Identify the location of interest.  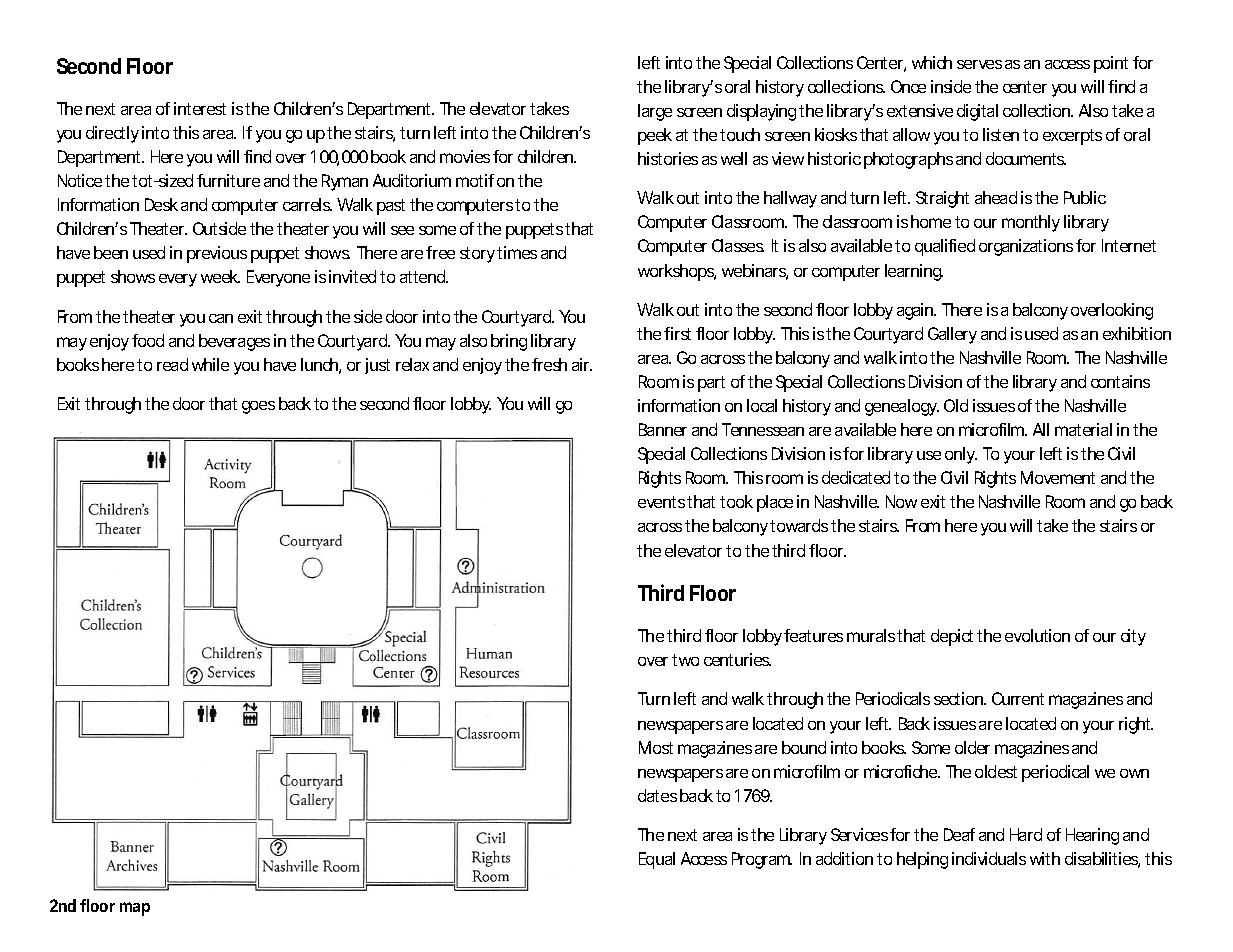
(200, 108).
